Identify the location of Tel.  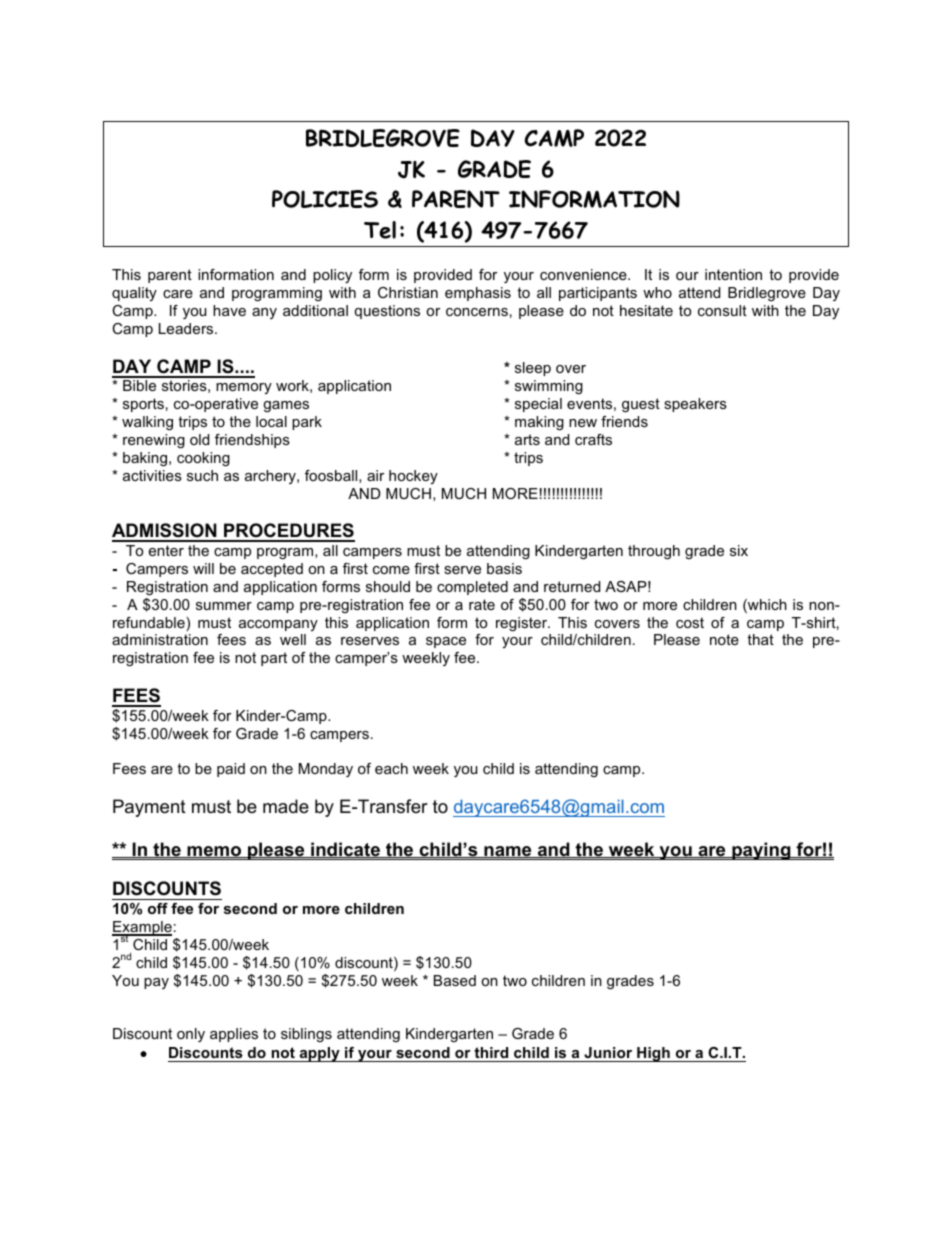
(380, 230).
